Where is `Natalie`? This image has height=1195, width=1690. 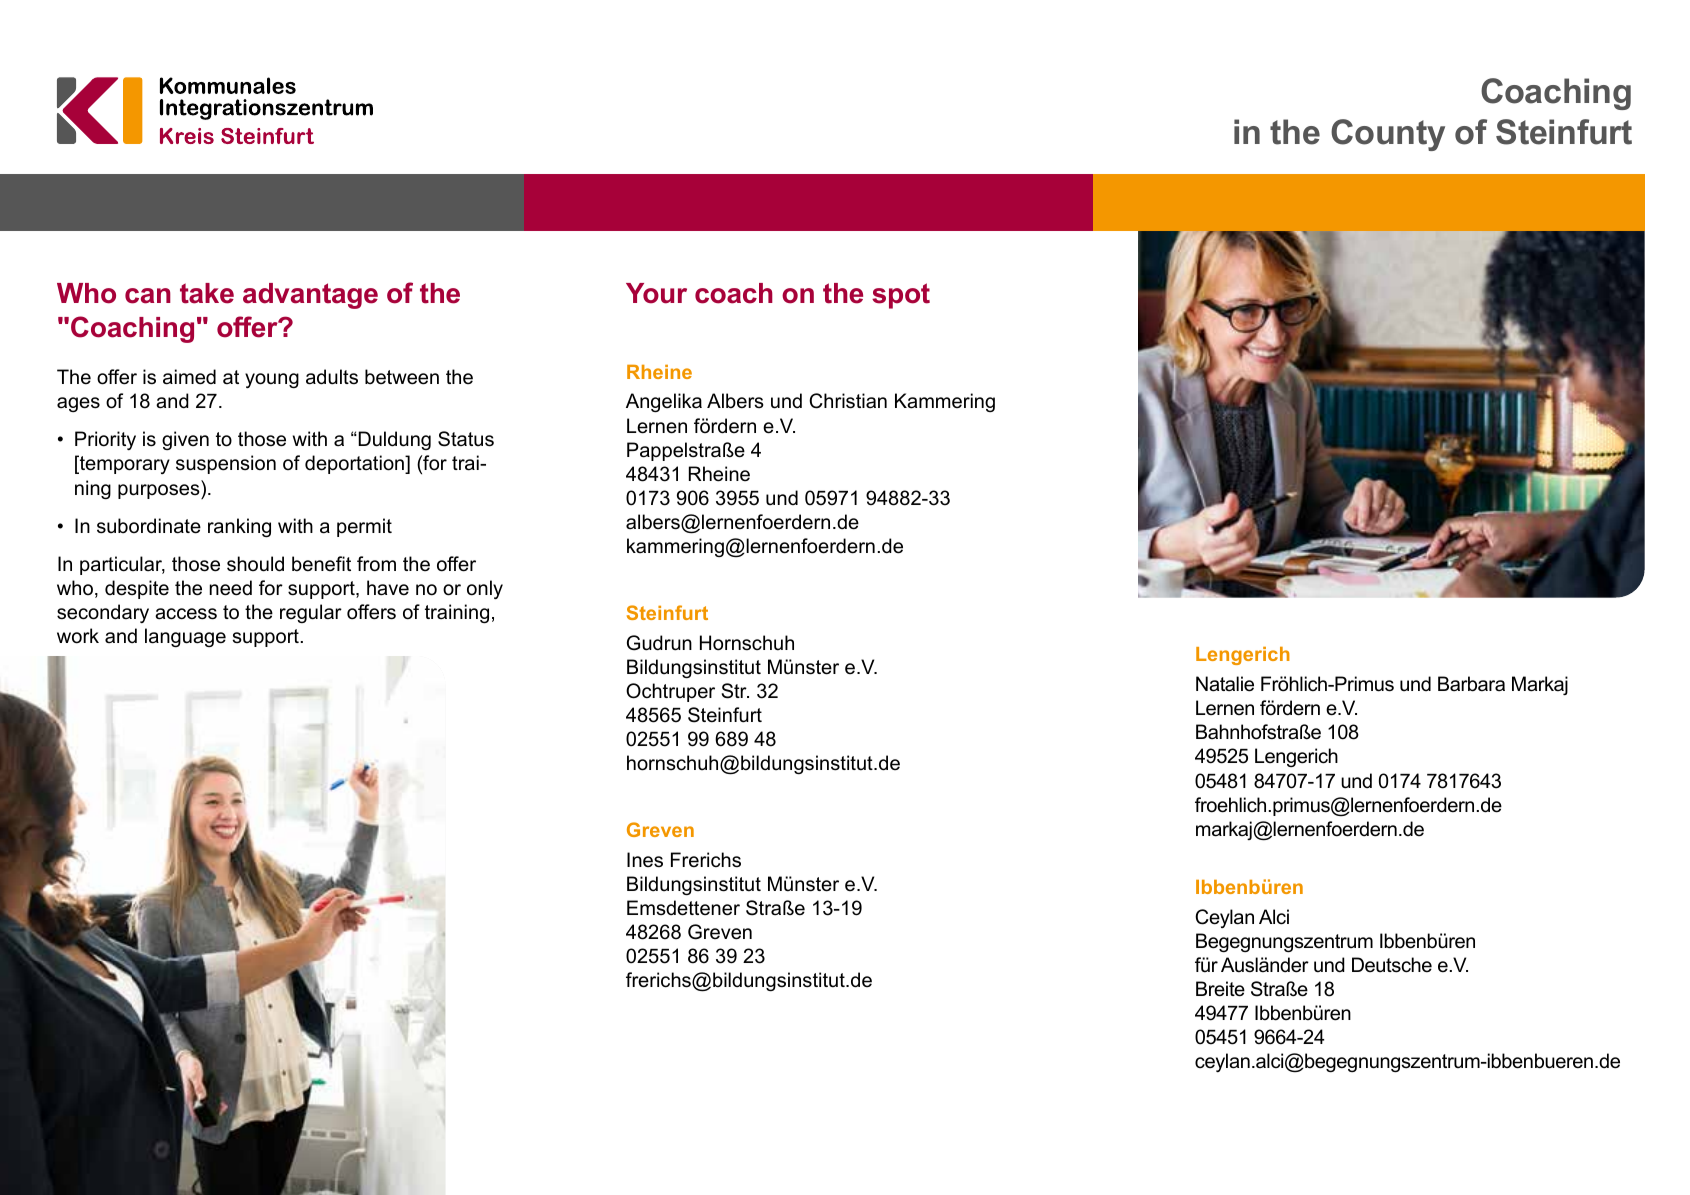
Natalie is located at coordinates (1225, 684).
